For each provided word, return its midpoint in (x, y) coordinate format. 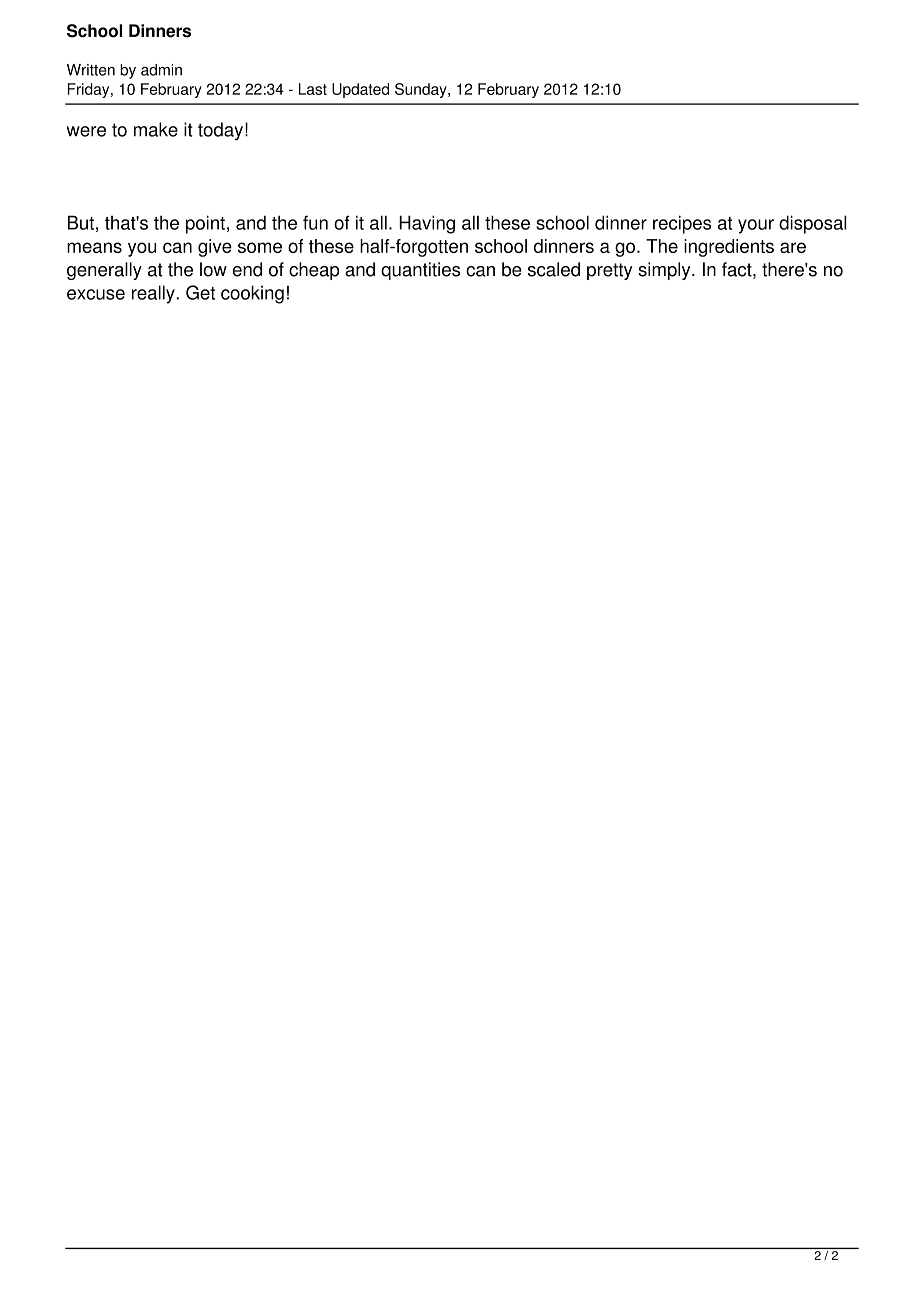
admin (161, 70)
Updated (360, 90)
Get (200, 292)
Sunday (422, 90)
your (756, 226)
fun (315, 222)
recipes (682, 224)
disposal (813, 224)
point (205, 224)
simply (665, 271)
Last (313, 89)
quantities (420, 271)
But (81, 222)
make (156, 129)
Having (427, 224)
